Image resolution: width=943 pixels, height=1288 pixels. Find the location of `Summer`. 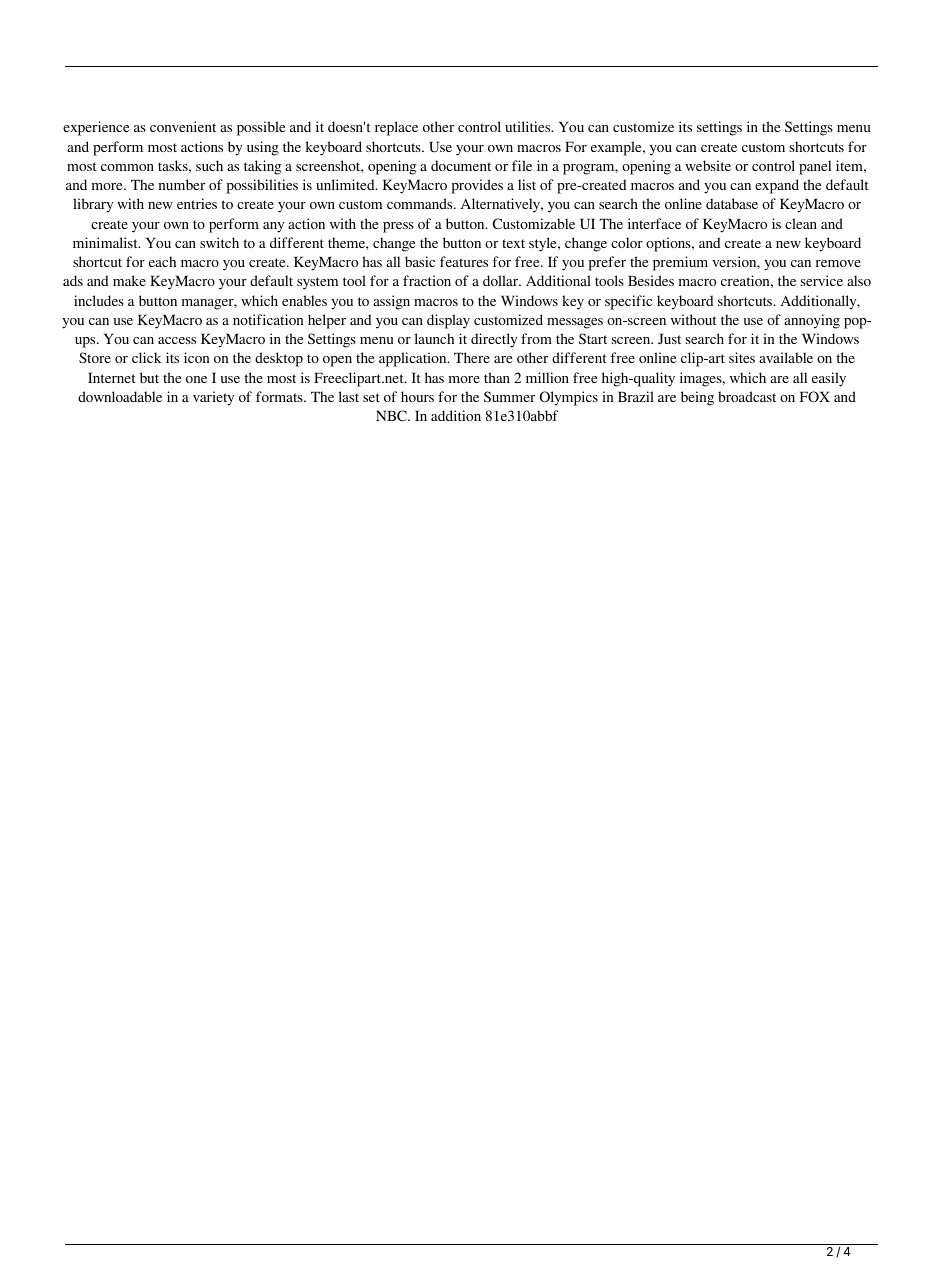

Summer is located at coordinates (509, 396).
